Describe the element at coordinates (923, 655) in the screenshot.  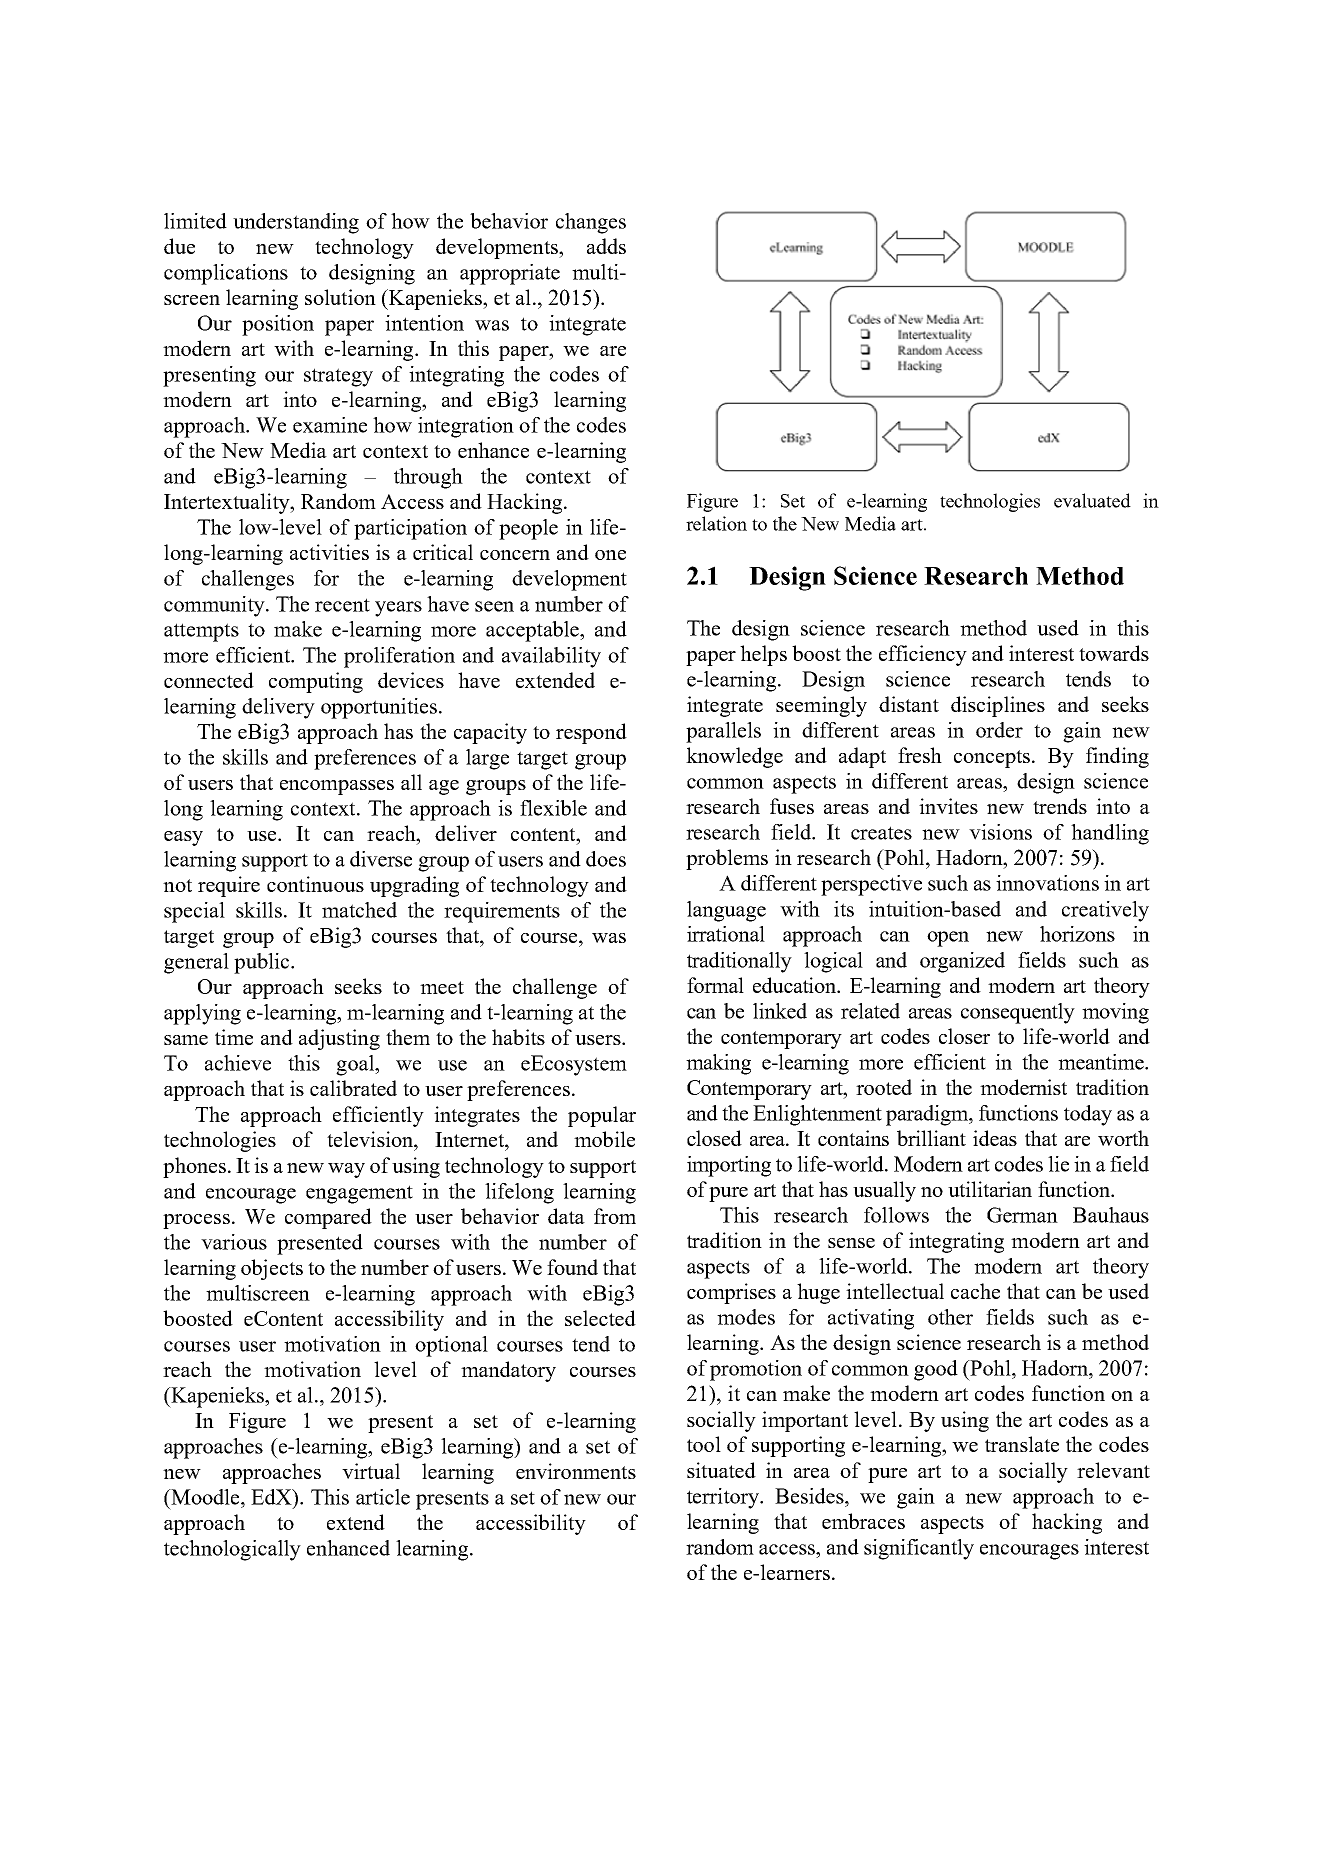
I see `efficiency` at that location.
